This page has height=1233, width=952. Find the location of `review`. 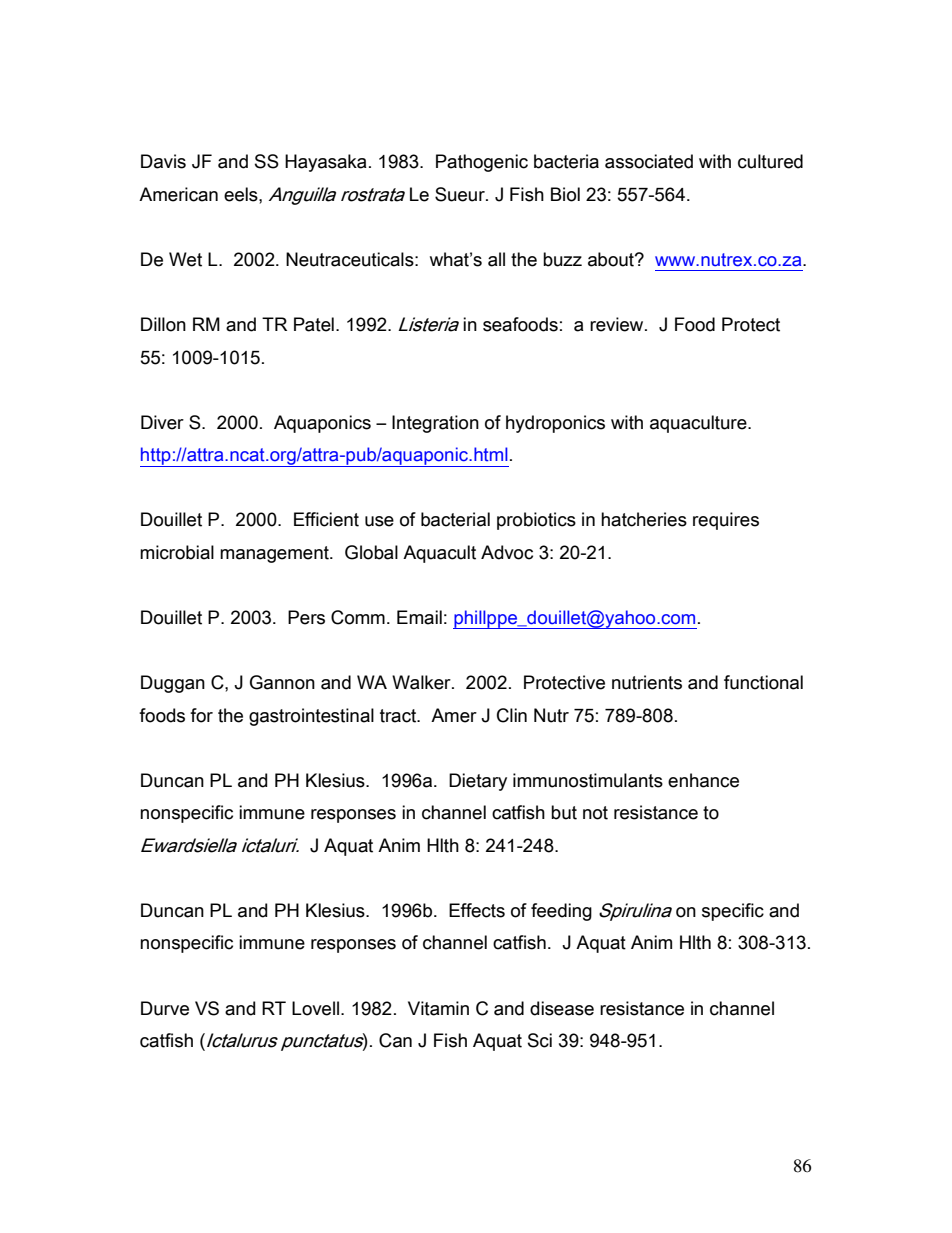

review is located at coordinates (618, 324).
